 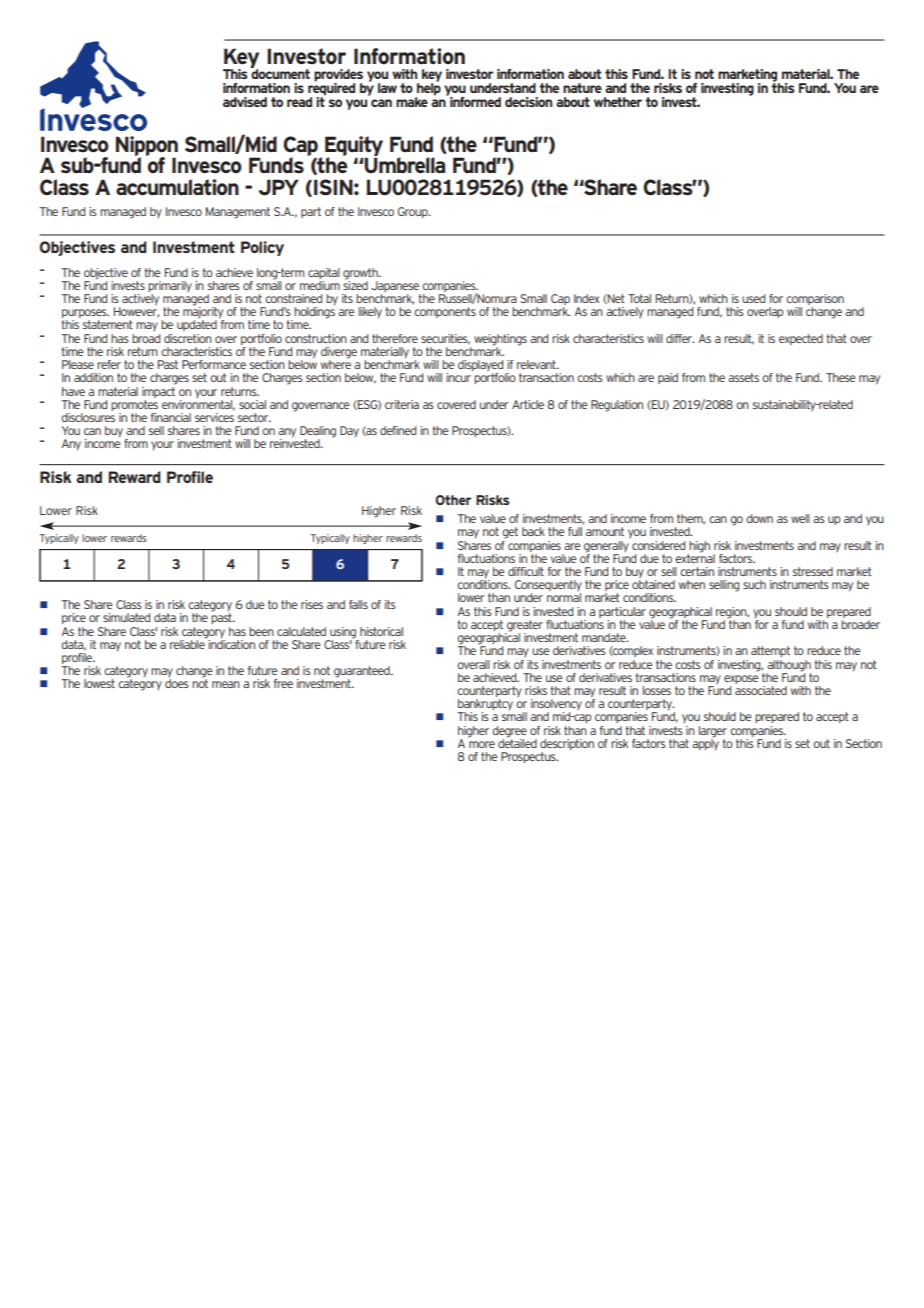 What do you see at coordinates (245, 102) in the page?
I see `advised` at bounding box center [245, 102].
